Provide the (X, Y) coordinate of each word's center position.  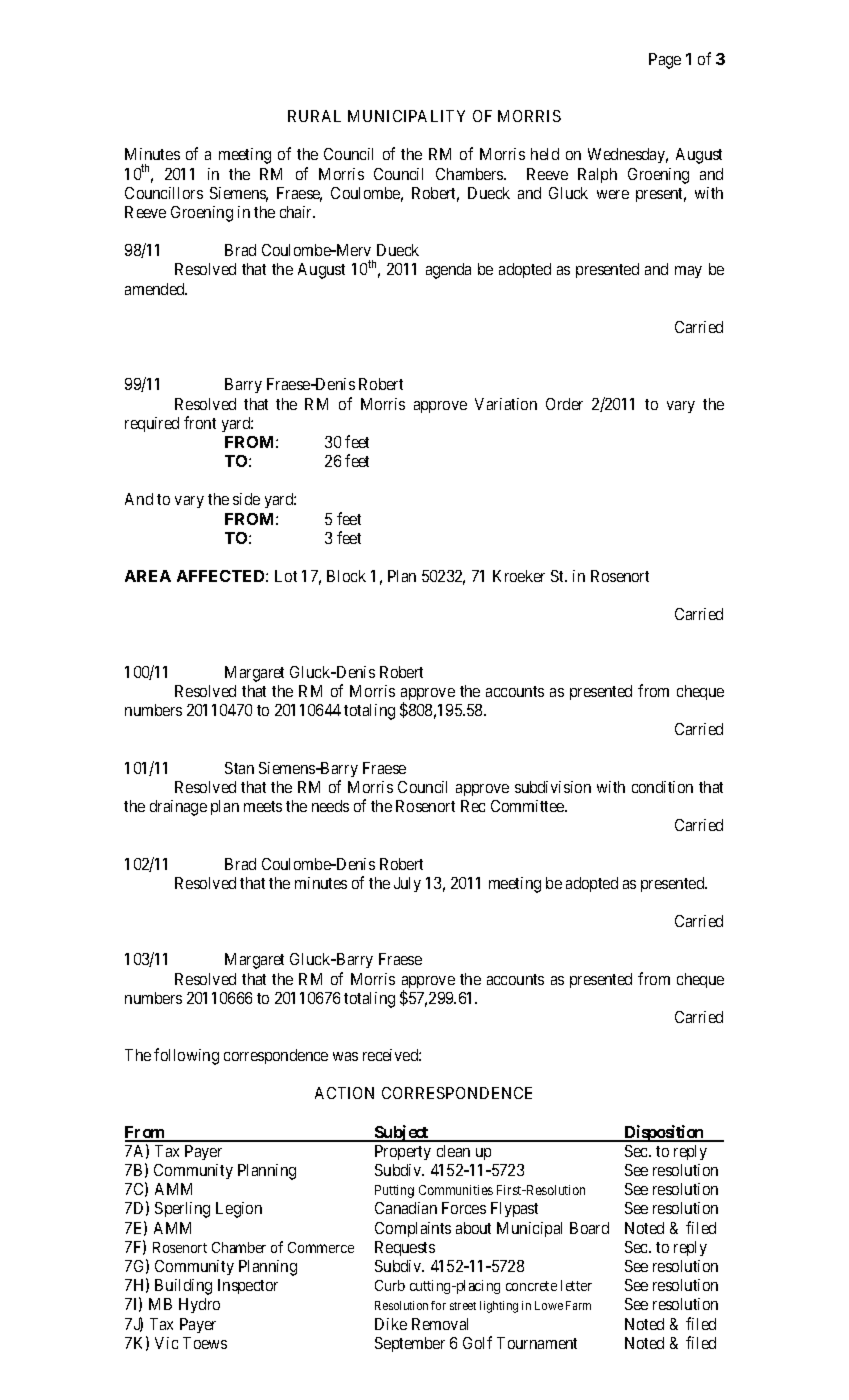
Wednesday (628, 155)
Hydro (199, 1305)
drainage (178, 808)
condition (662, 787)
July (407, 884)
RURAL (314, 116)
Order (564, 404)
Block (346, 576)
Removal (440, 1324)
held (545, 154)
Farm (578, 1305)
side (246, 499)
